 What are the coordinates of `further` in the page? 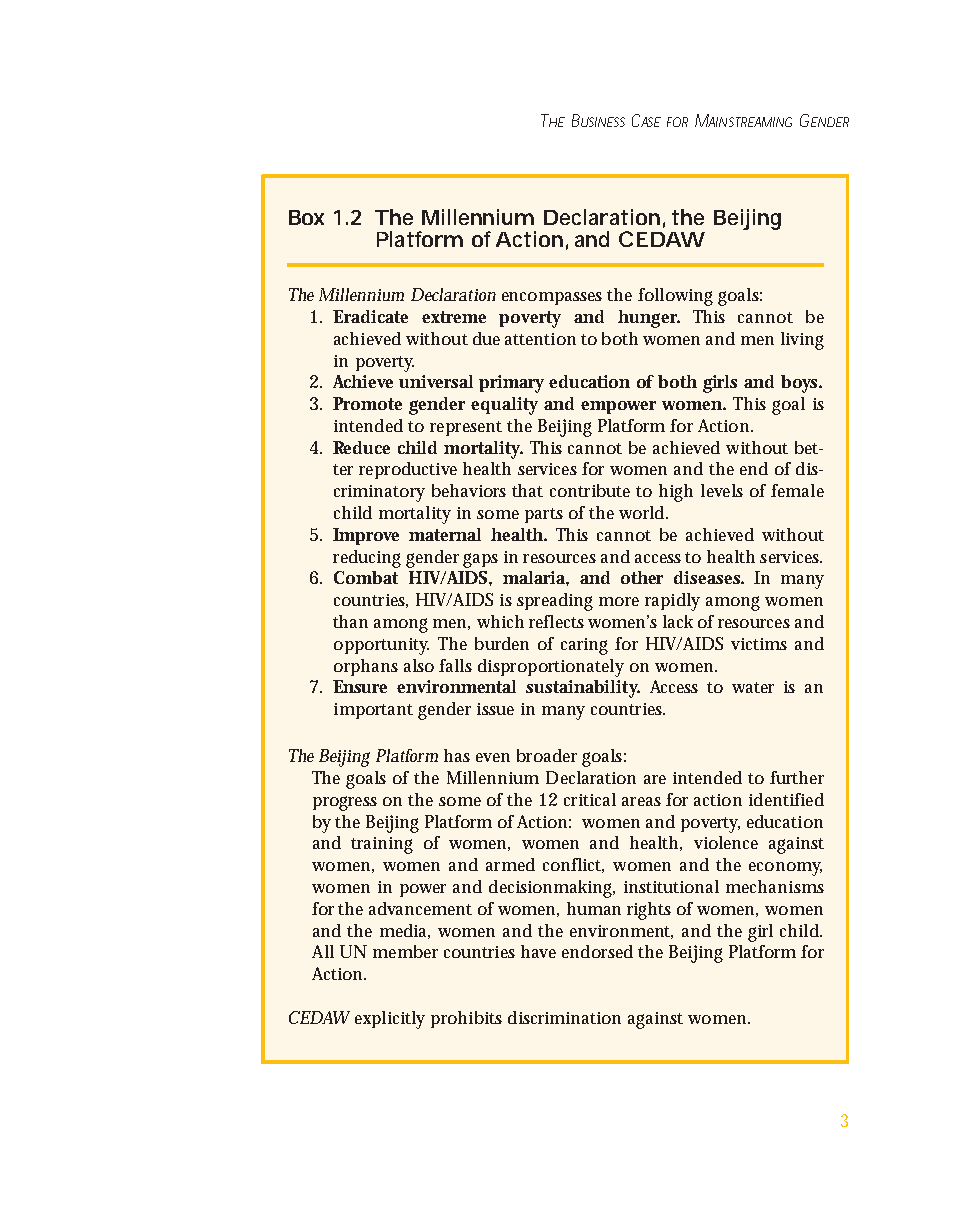 It's located at (797, 777).
